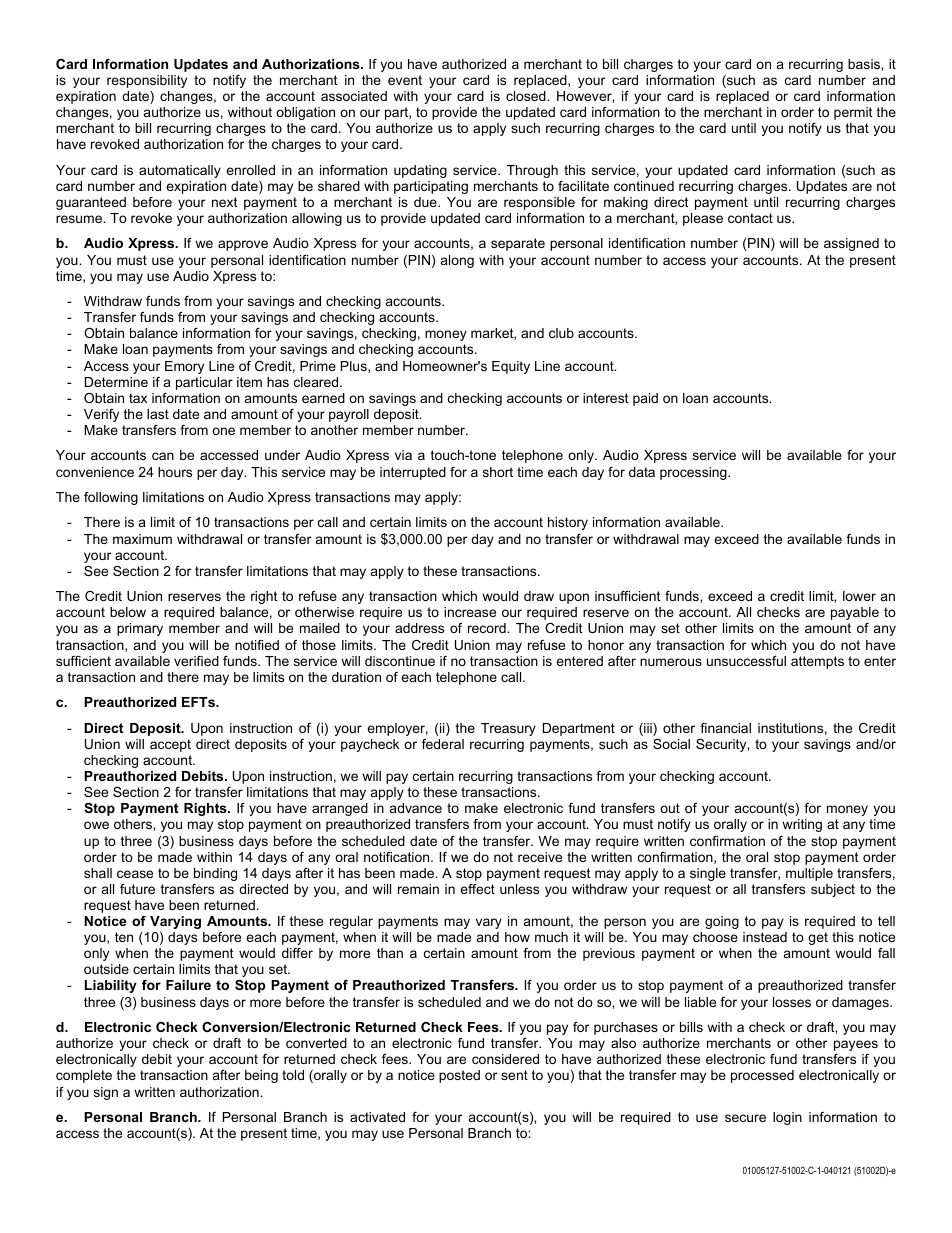  I want to click on closed, so click(527, 96).
